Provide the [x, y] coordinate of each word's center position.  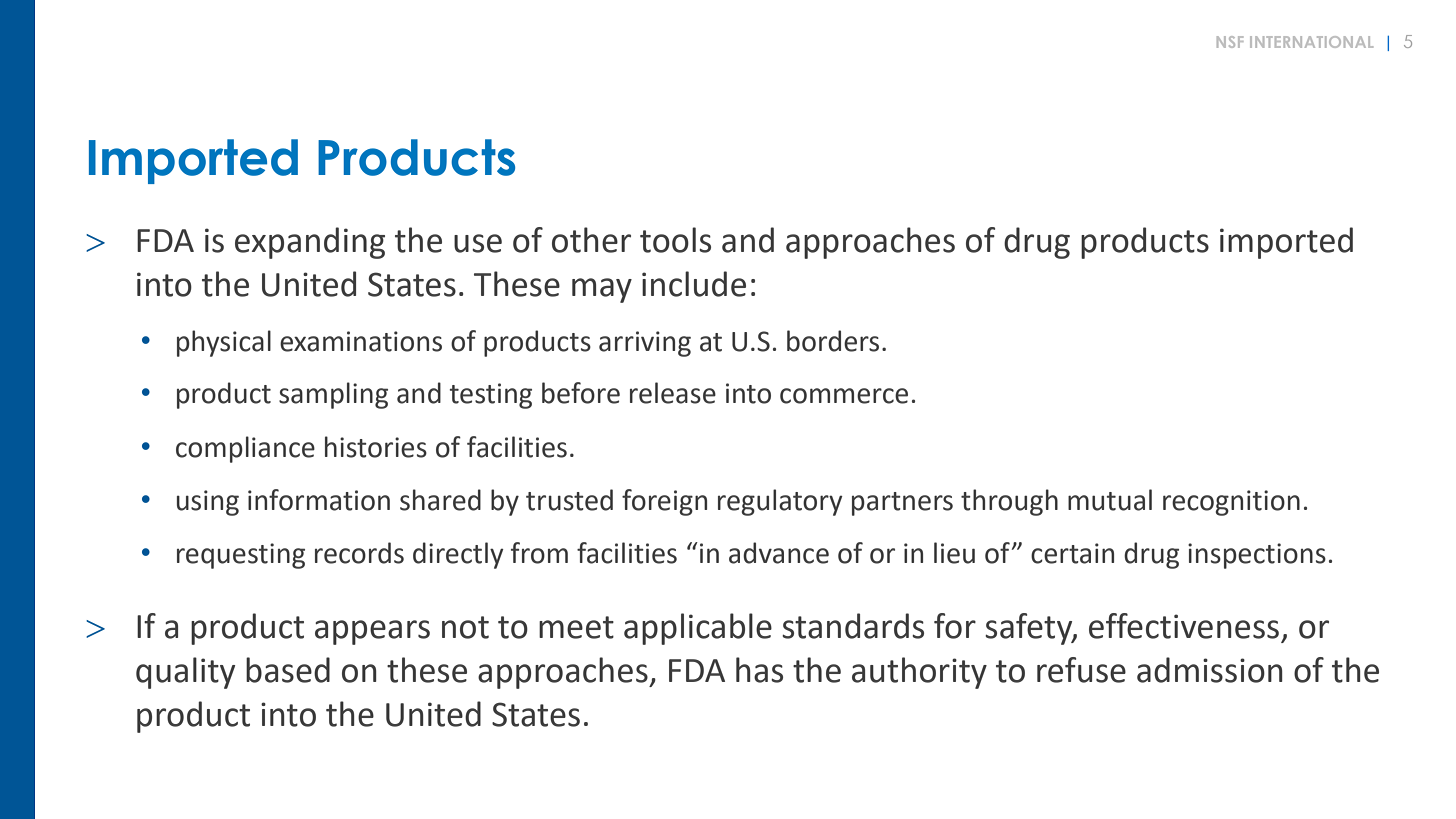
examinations [361, 341]
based [288, 670]
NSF [1230, 42]
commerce [844, 396]
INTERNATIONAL [1311, 42]
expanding [310, 243]
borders [833, 341]
